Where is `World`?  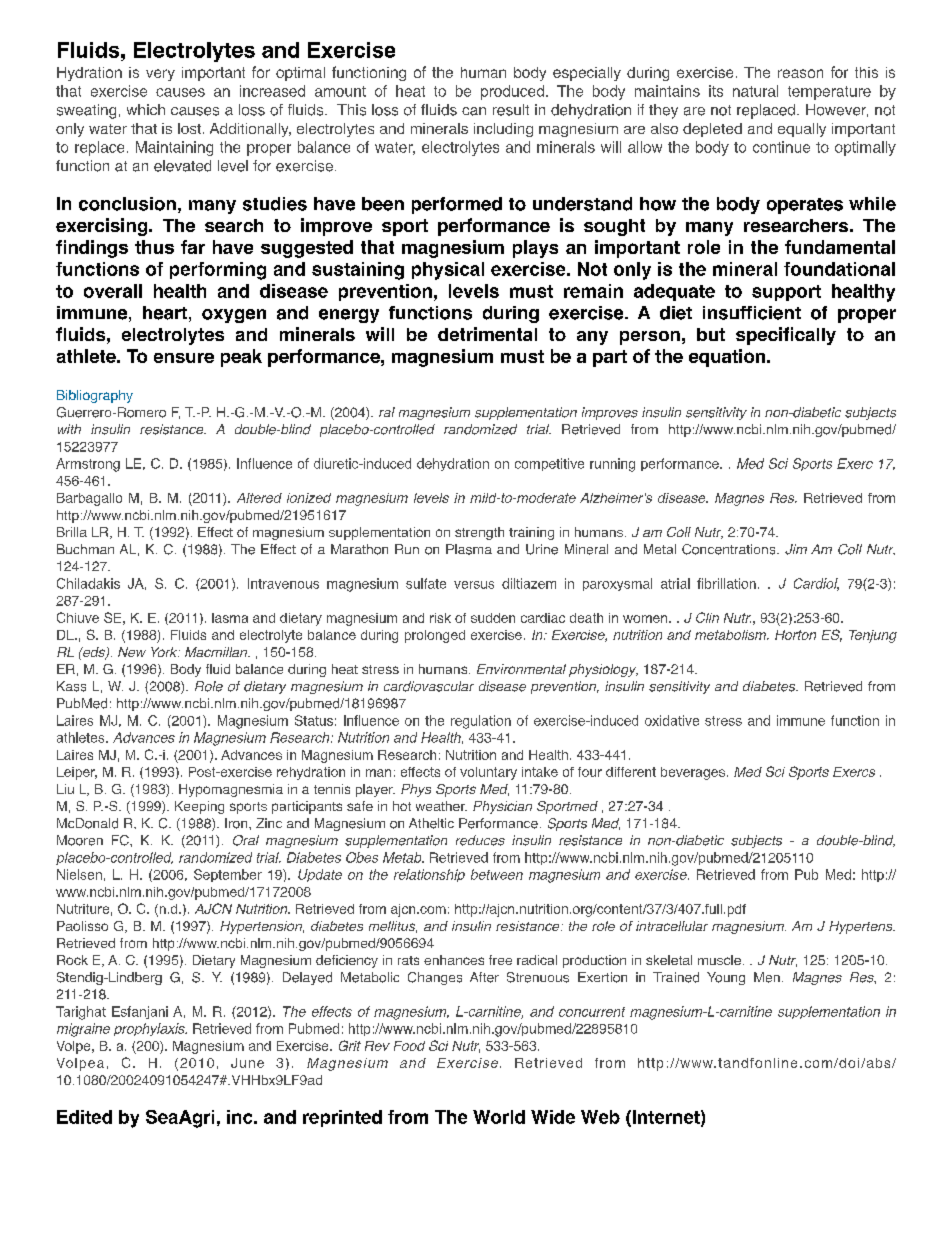 World is located at coordinates (499, 1117).
